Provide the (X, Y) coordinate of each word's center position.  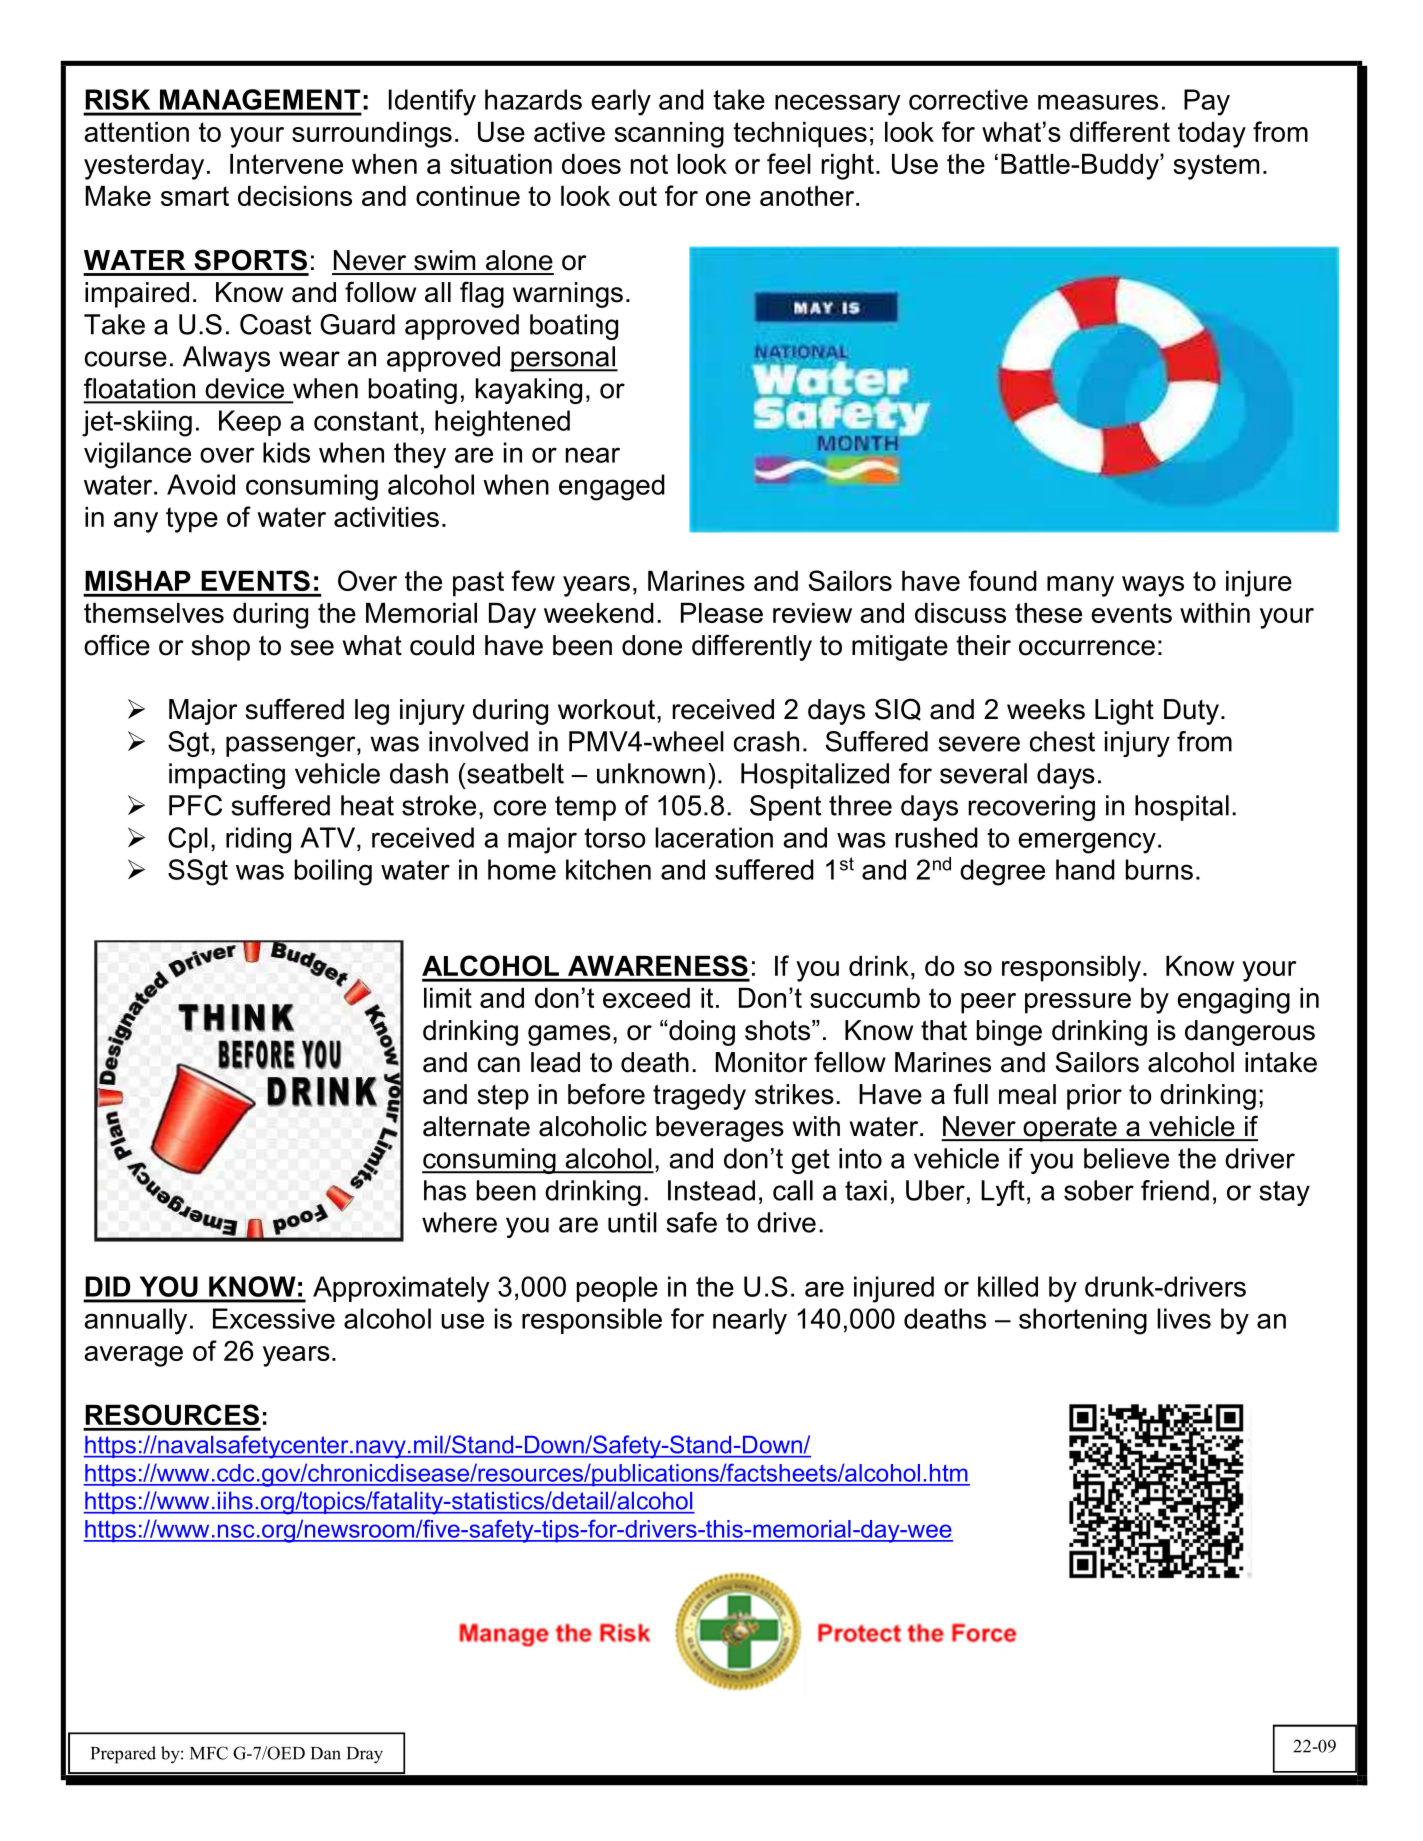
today (1212, 135)
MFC (209, 1753)
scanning (669, 135)
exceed (646, 998)
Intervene (286, 164)
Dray (365, 1755)
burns (1159, 869)
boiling (333, 872)
